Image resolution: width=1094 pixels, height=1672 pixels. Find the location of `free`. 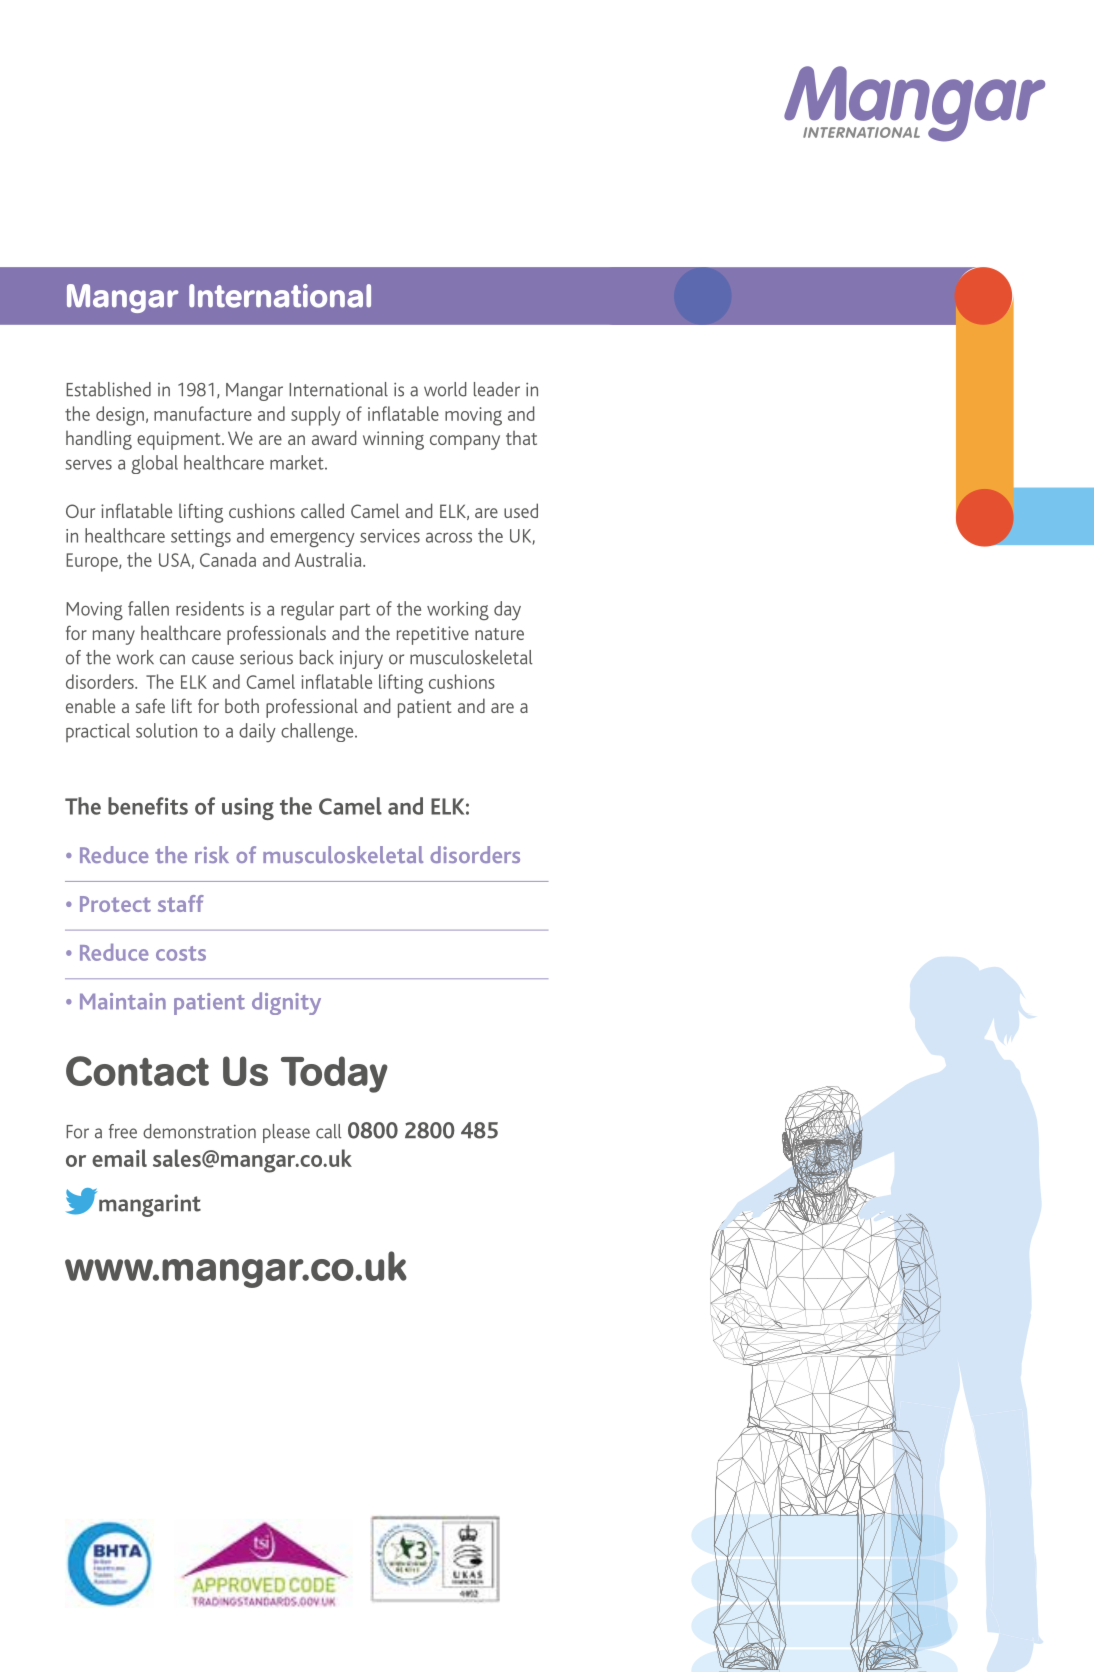

free is located at coordinates (123, 1131).
